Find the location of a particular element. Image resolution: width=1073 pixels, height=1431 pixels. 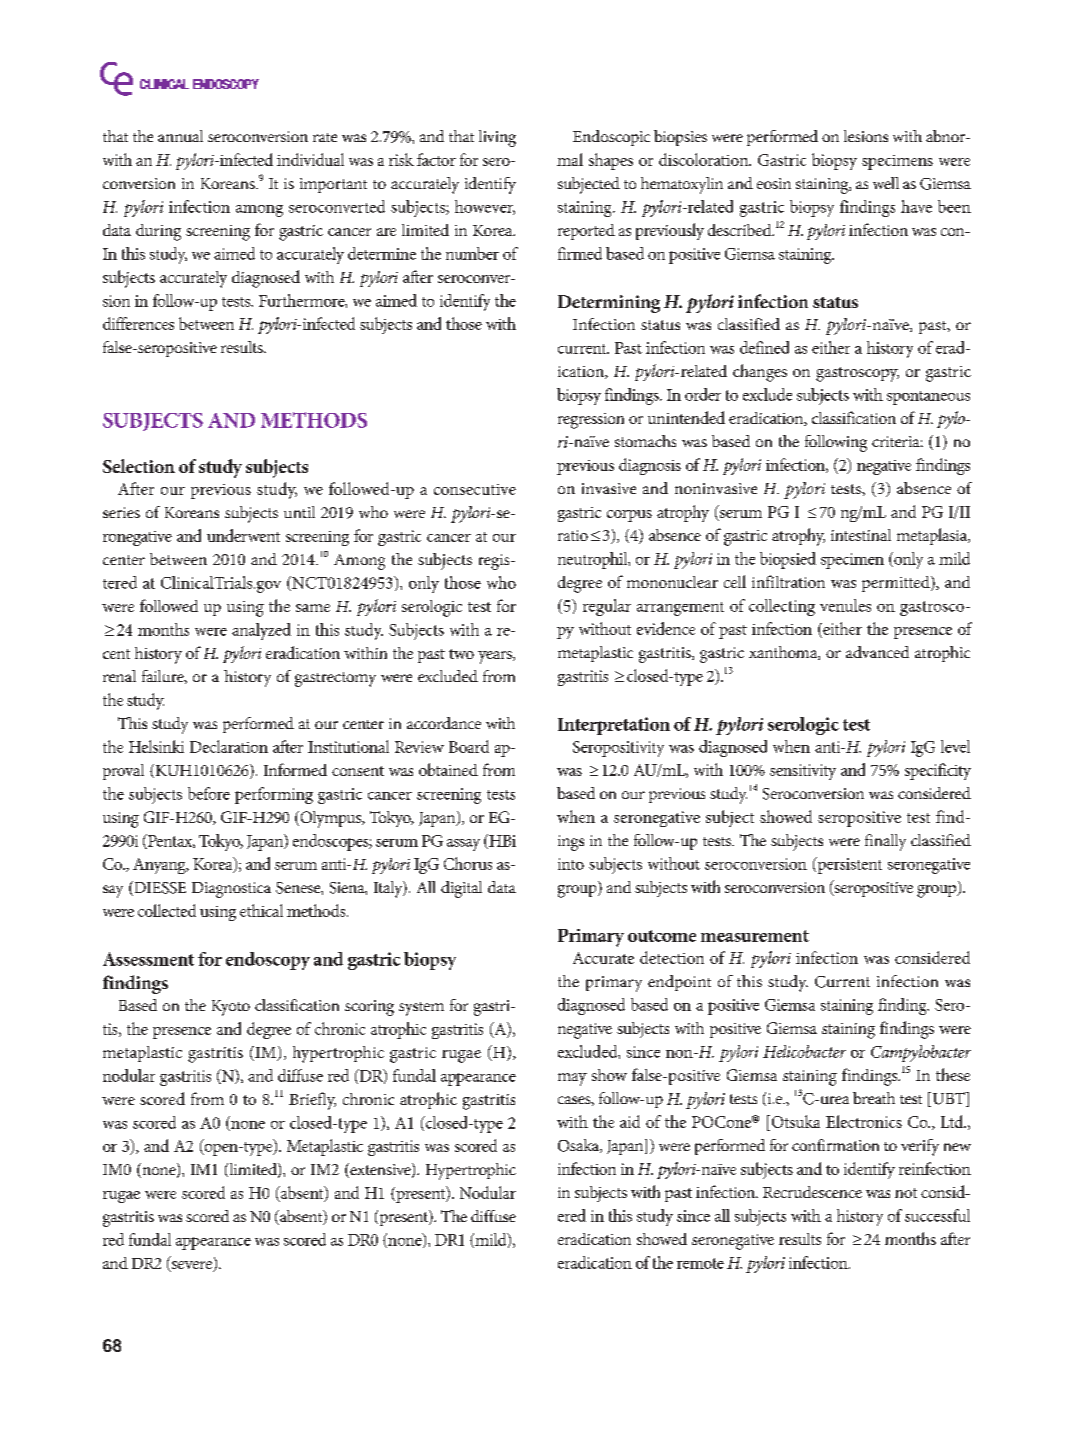

severe is located at coordinates (192, 1266).
